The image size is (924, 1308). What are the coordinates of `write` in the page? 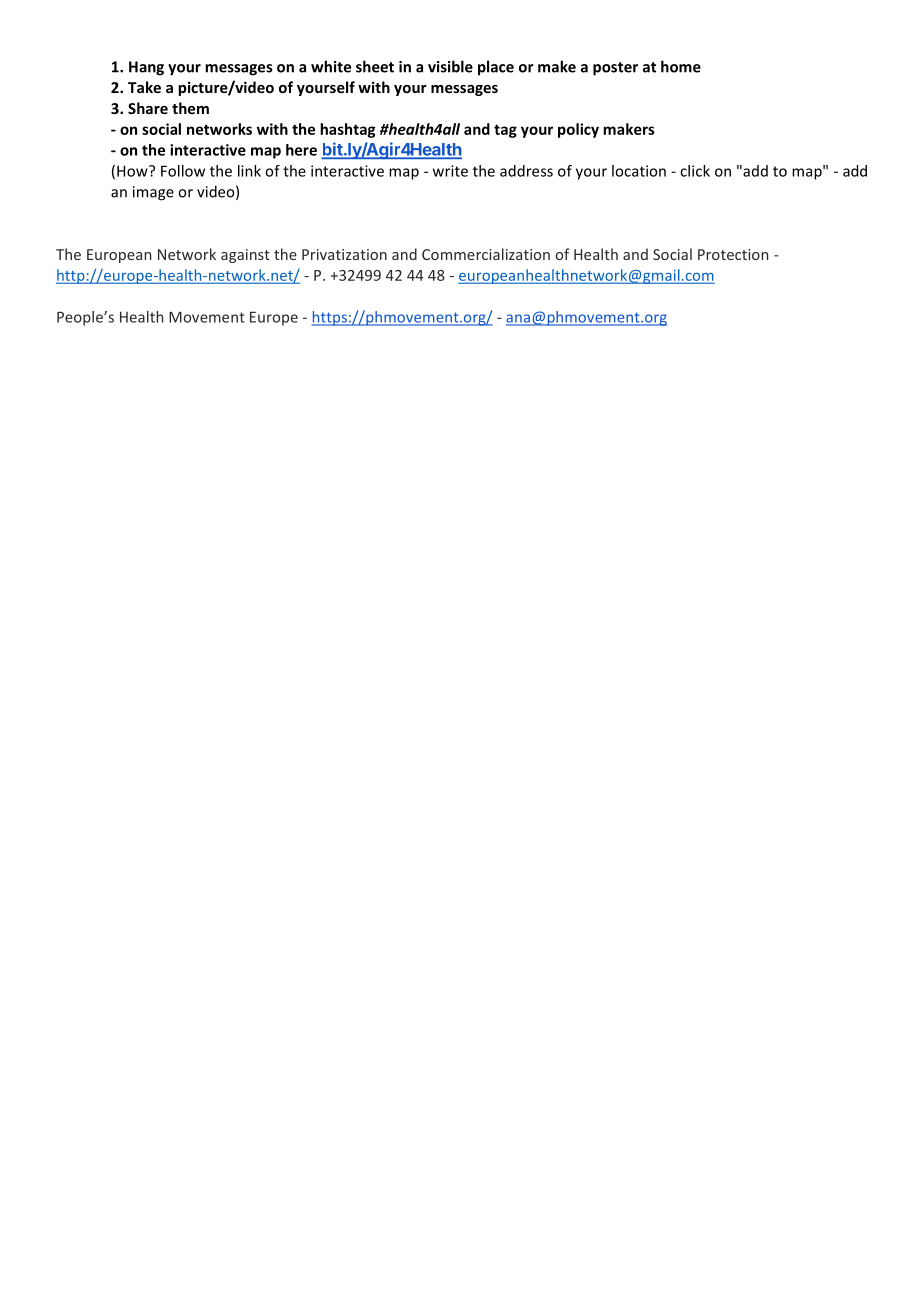 It's located at (450, 171).
